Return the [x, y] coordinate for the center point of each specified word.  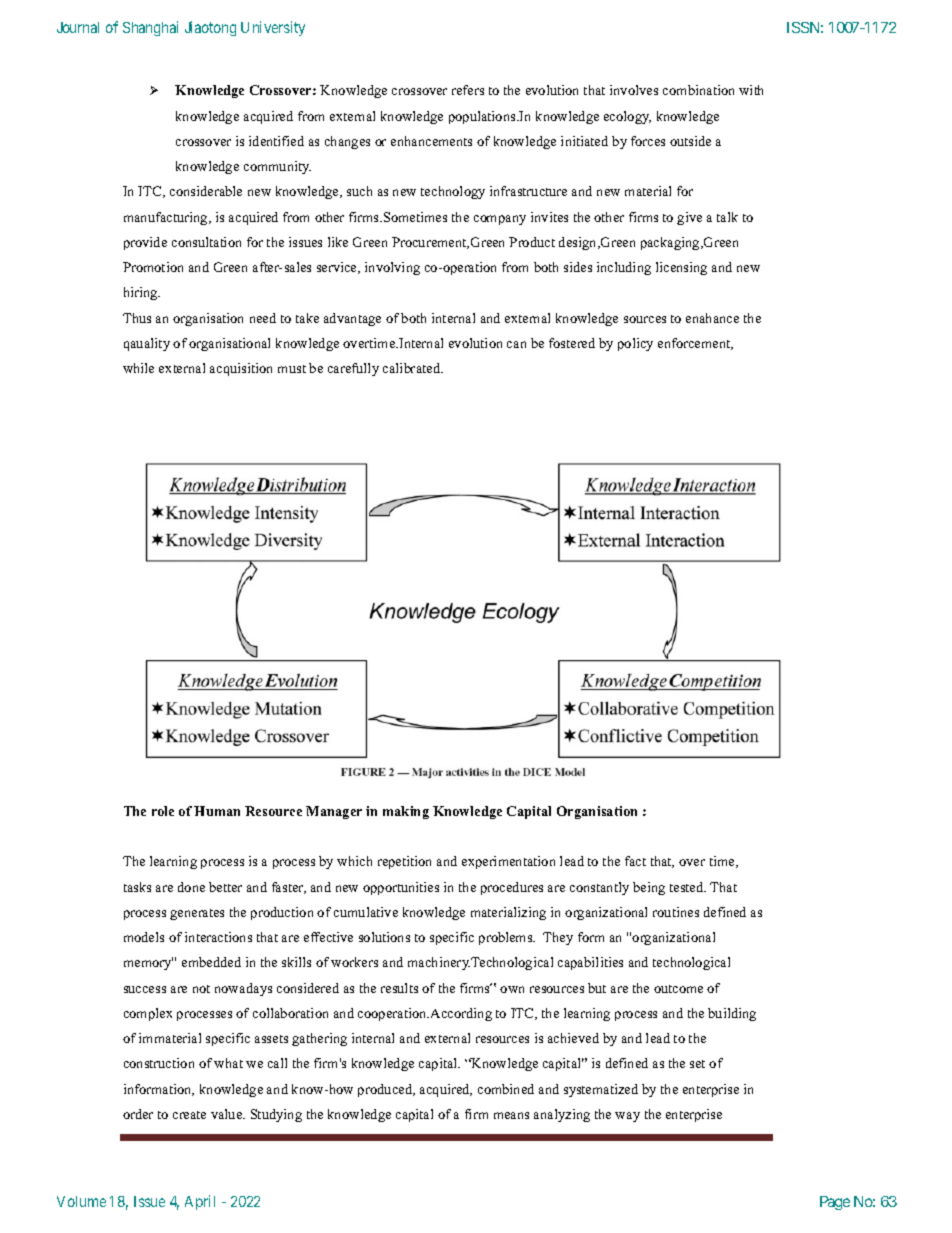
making [406, 812]
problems [507, 938]
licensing [681, 268]
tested [688, 887]
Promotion [153, 267]
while [138, 368]
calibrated [413, 368]
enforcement [695, 344]
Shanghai [150, 28]
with [751, 90]
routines [676, 912]
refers [468, 90]
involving [392, 268]
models [144, 937]
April [200, 1202]
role [163, 811]
